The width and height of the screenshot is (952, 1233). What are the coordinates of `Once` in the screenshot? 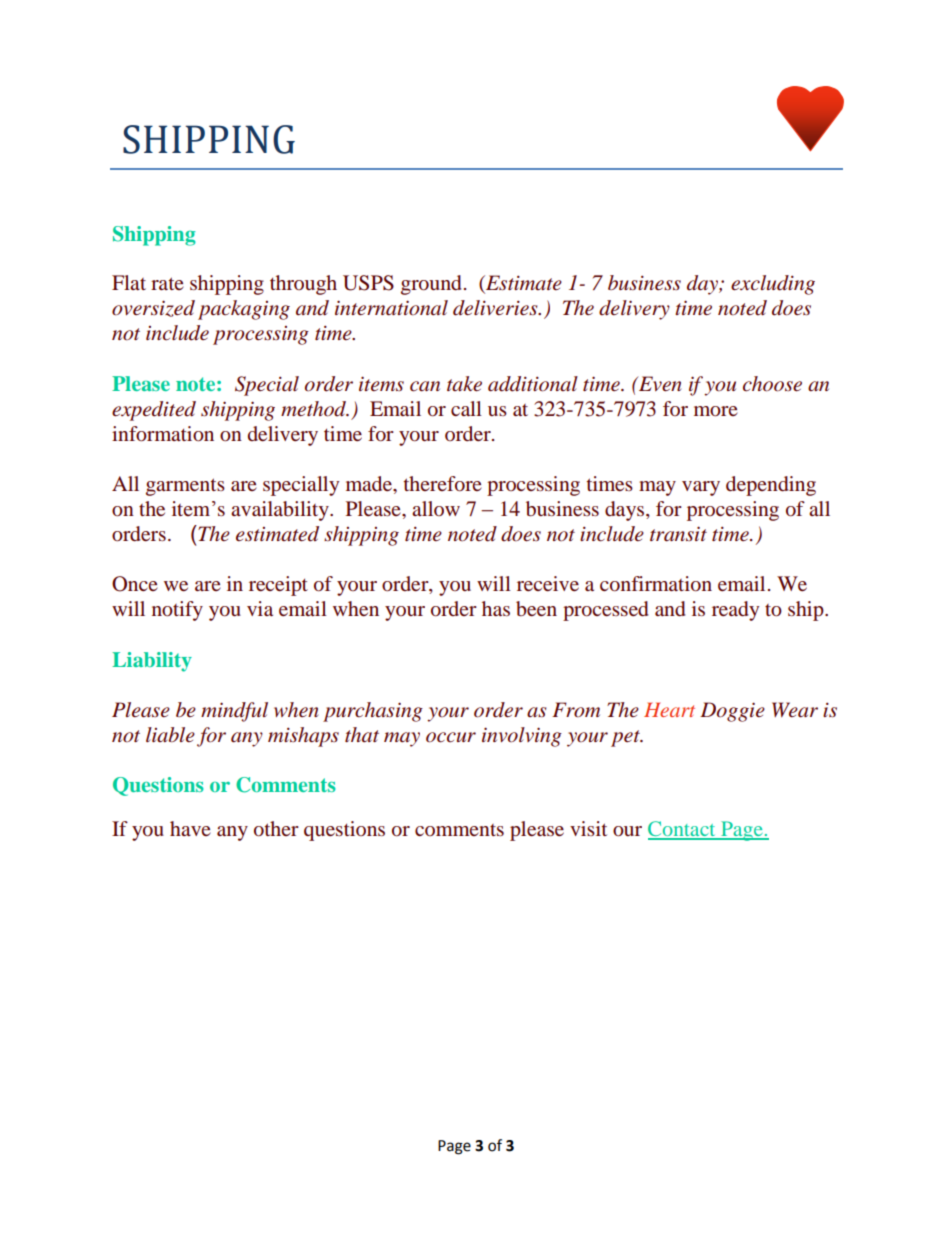 It's located at (135, 584).
